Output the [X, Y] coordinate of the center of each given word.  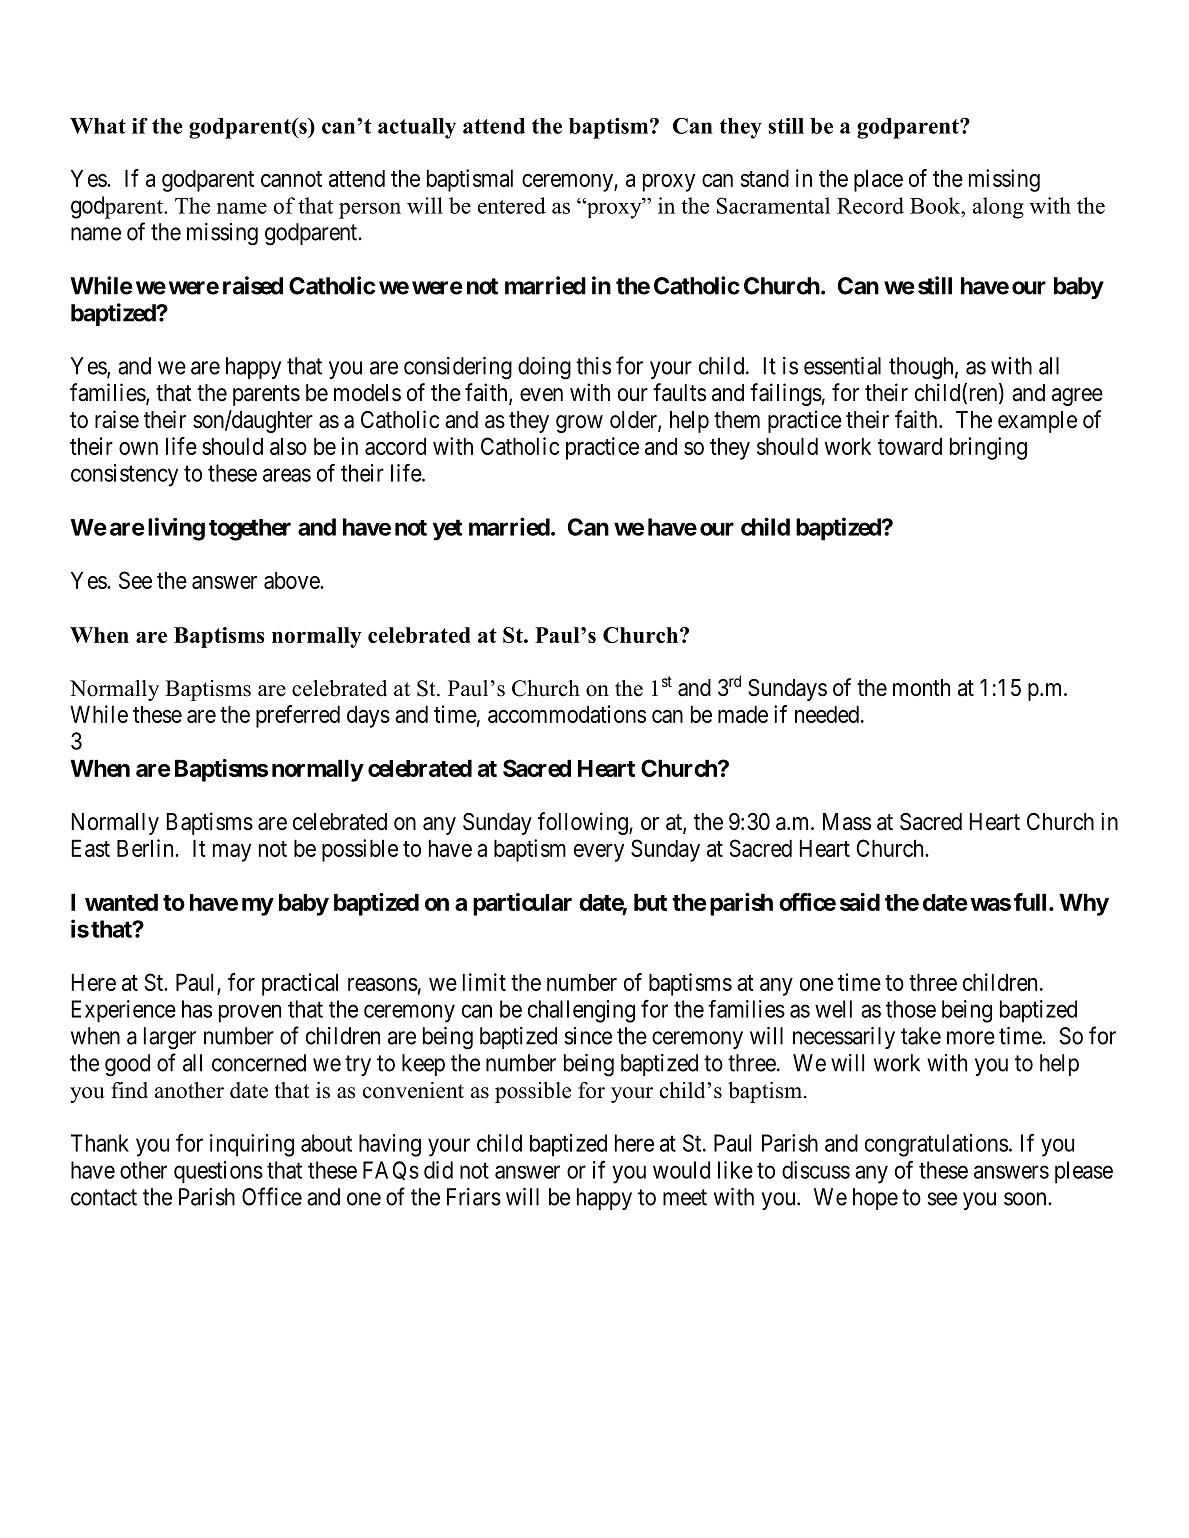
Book [936, 205]
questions [218, 1172]
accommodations [567, 714]
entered [512, 205]
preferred [298, 716]
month [921, 687]
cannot [291, 179]
